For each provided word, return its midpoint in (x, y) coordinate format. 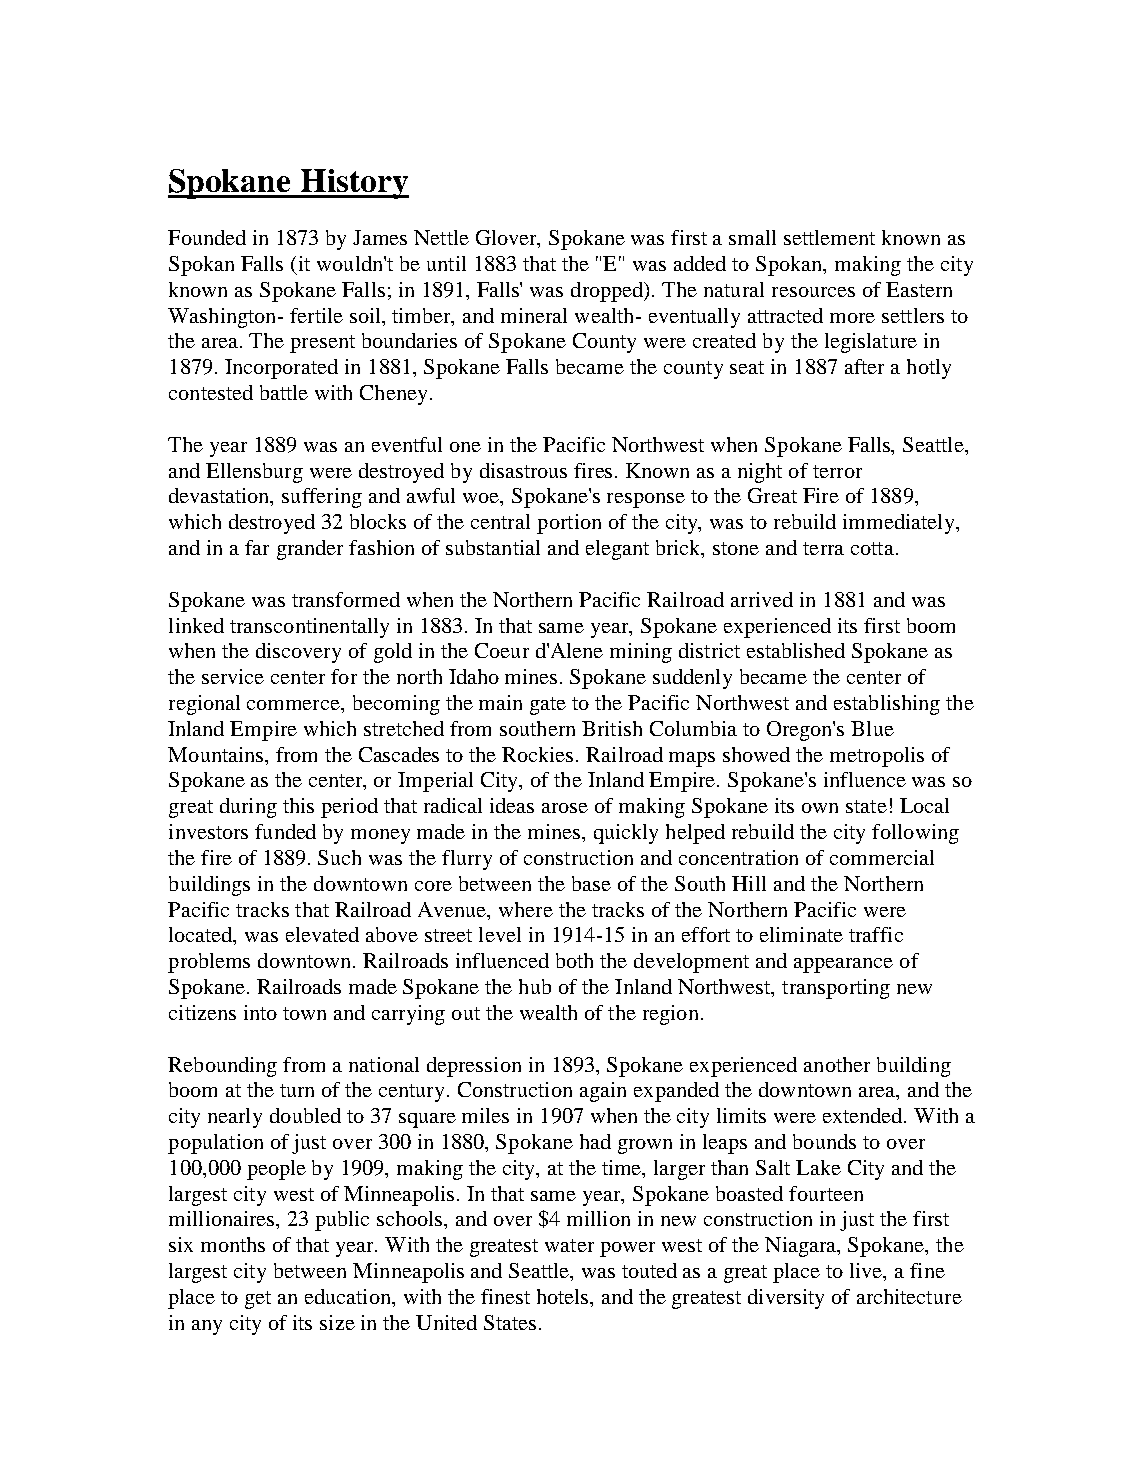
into (260, 1012)
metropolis (877, 757)
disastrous (523, 470)
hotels (564, 1298)
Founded (207, 237)
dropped (608, 292)
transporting (836, 989)
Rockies (539, 754)
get (258, 1300)
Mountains (217, 754)
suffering (322, 498)
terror (837, 471)
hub (535, 986)
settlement (829, 237)
